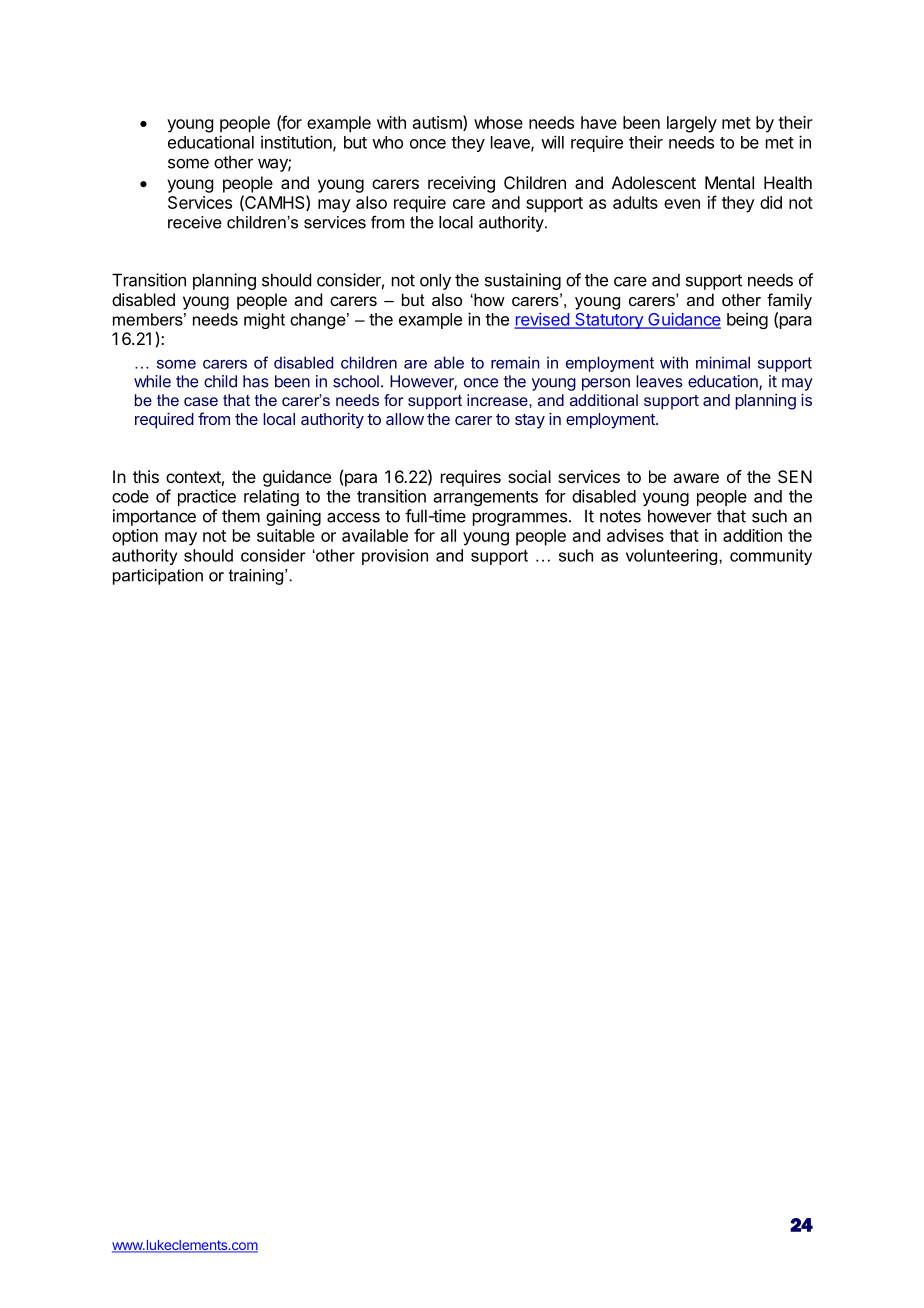 The height and width of the page is (1308, 924). What do you see at coordinates (201, 401) in the page?
I see `case` at bounding box center [201, 401].
